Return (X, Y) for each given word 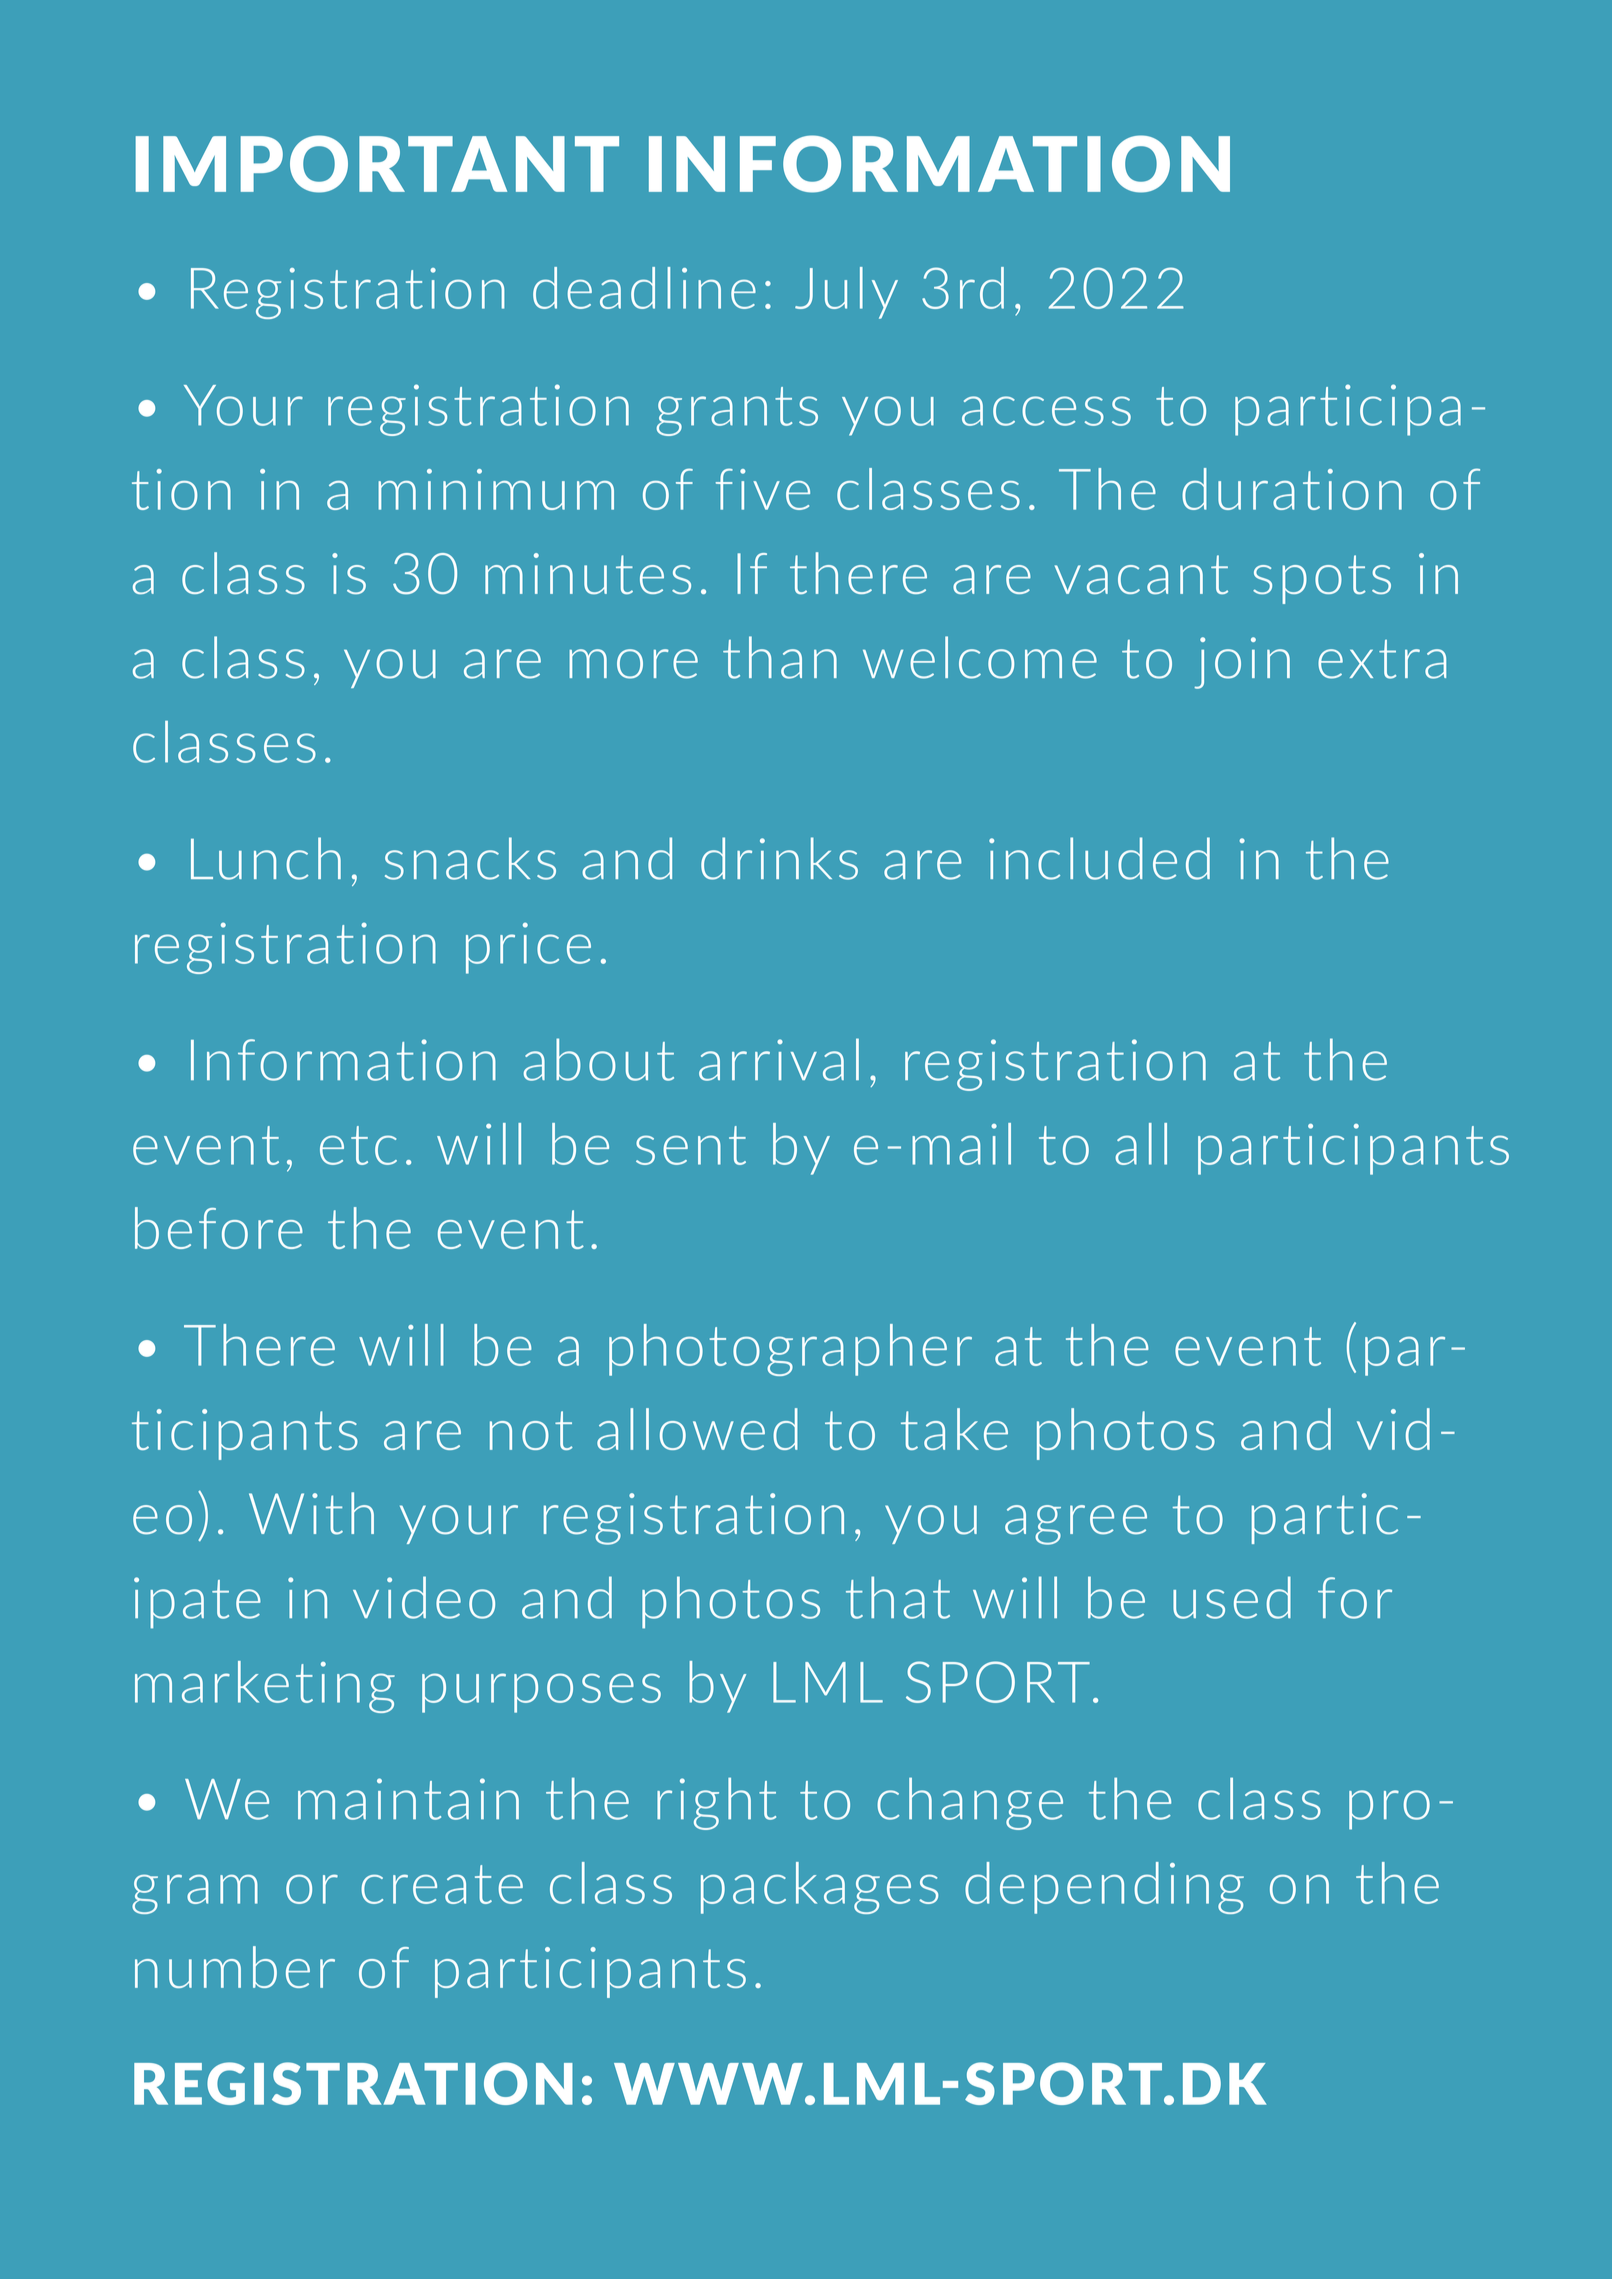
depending (1104, 1888)
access (1046, 411)
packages (819, 1888)
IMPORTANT (377, 164)
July (846, 293)
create (442, 1884)
